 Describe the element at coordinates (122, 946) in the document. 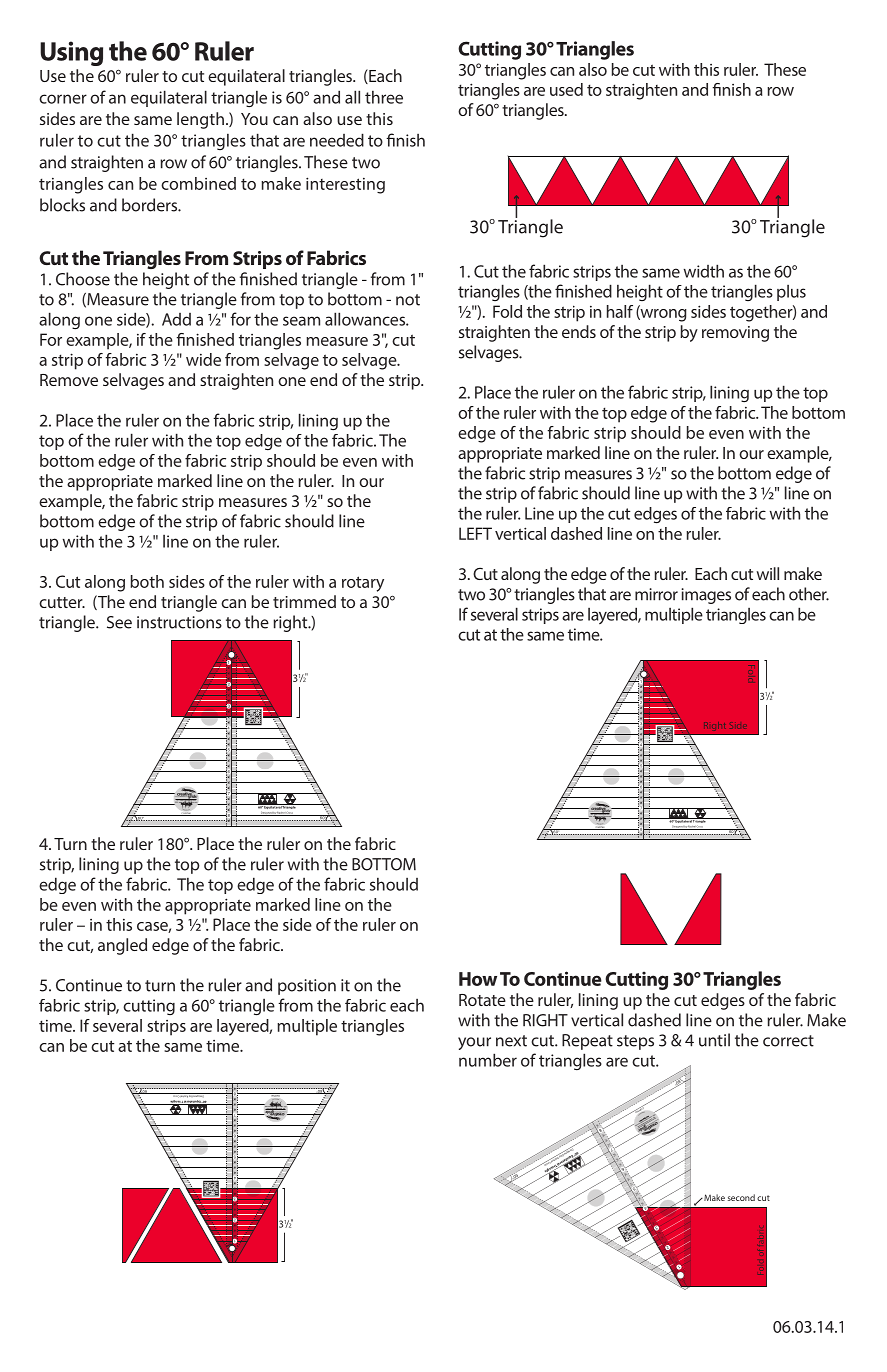

I see `angled` at that location.
